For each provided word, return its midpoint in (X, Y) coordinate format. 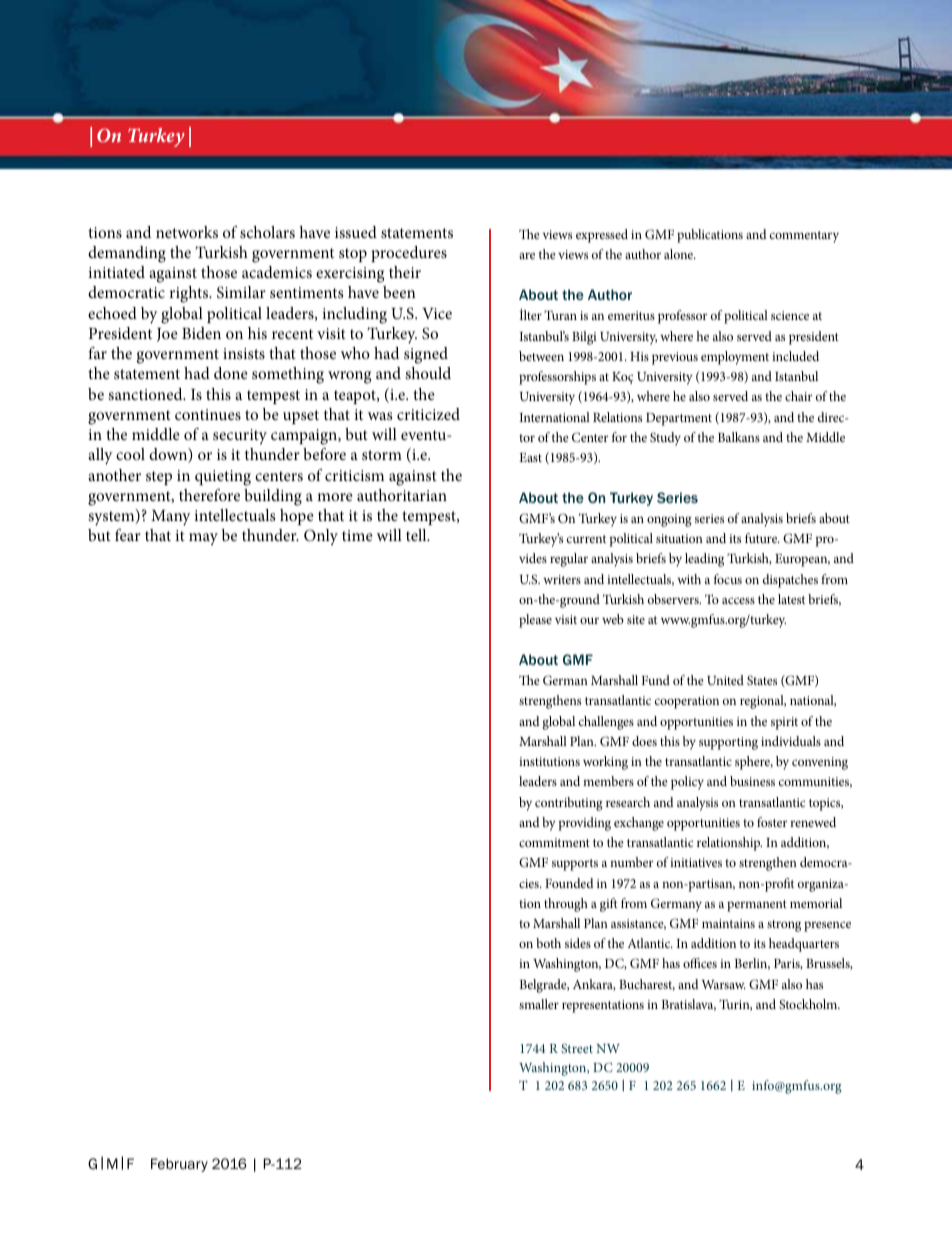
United (725, 680)
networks (187, 232)
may (203, 539)
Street (577, 1048)
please (535, 621)
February (179, 1165)
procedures (409, 254)
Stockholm (809, 1004)
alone (680, 254)
